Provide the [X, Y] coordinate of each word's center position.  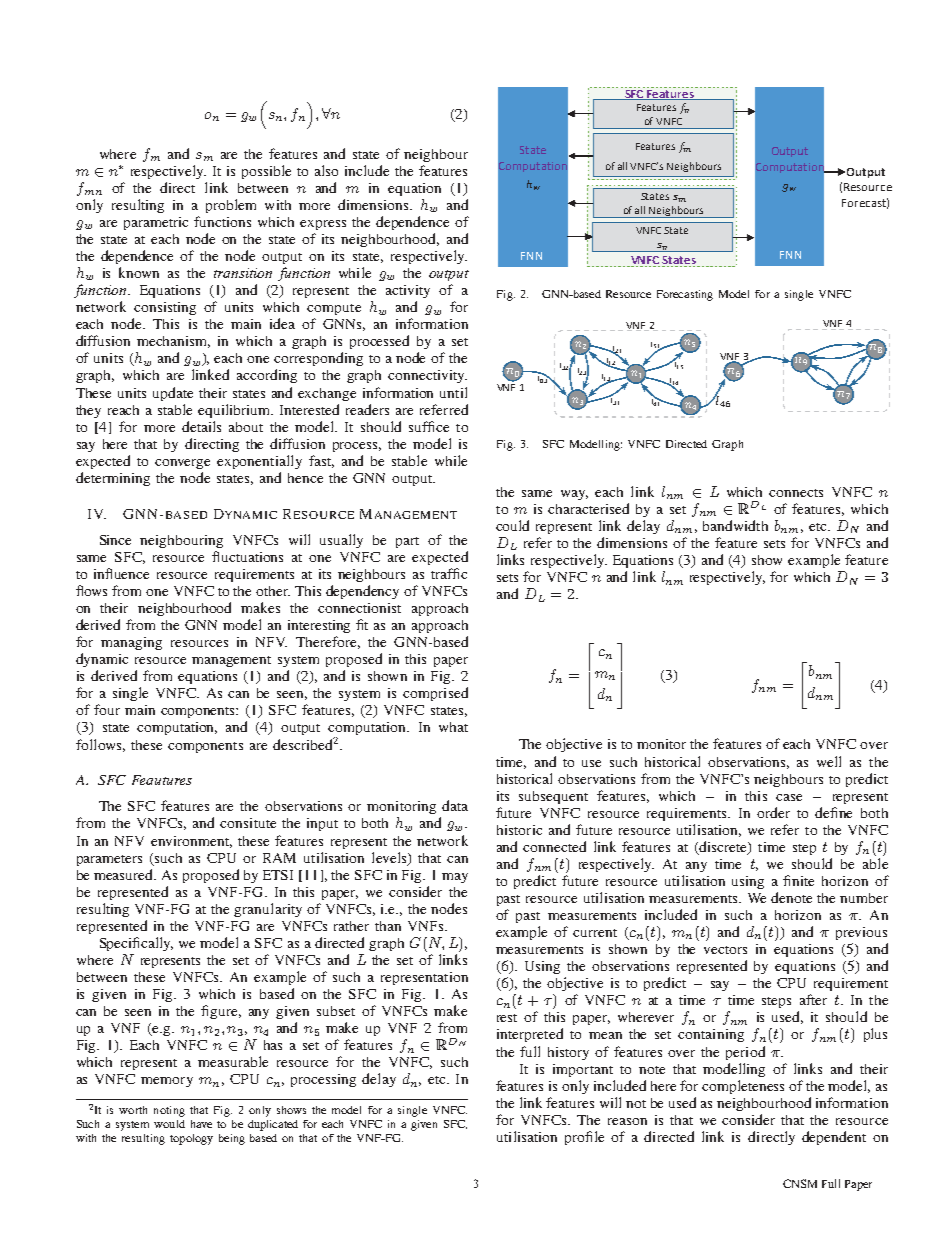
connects [796, 493]
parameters [109, 860]
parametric [156, 223]
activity [408, 291]
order [773, 812]
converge [182, 464]
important [583, 1070]
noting [169, 1111]
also [326, 170]
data [455, 805]
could [512, 525]
